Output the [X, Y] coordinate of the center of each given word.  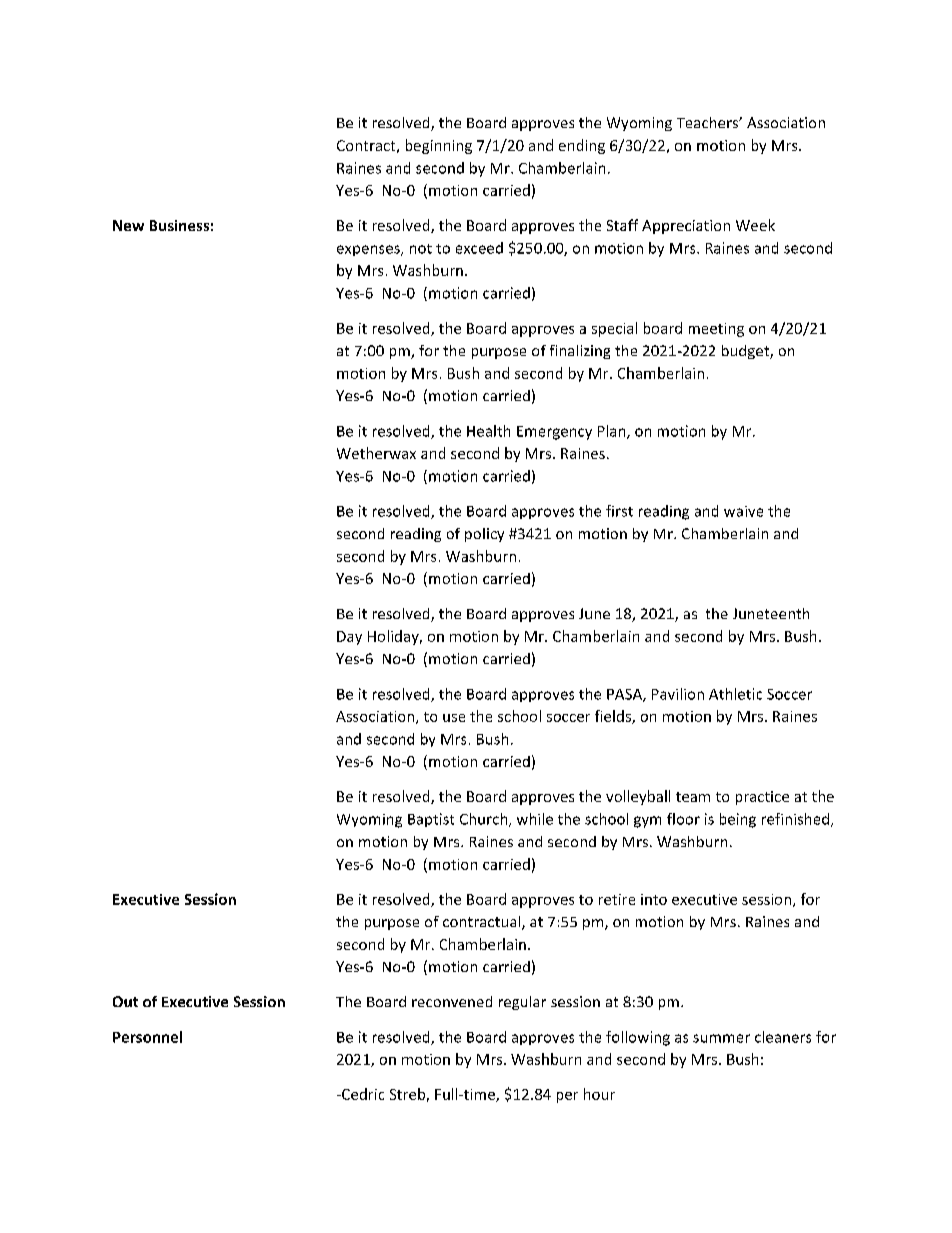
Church [485, 820]
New [128, 225]
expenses [369, 250]
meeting [716, 330]
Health [488, 431]
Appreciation [686, 227]
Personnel [147, 1037]
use [454, 718]
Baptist [431, 820]
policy [484, 535]
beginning [439, 146]
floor [683, 819]
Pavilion [678, 694]
